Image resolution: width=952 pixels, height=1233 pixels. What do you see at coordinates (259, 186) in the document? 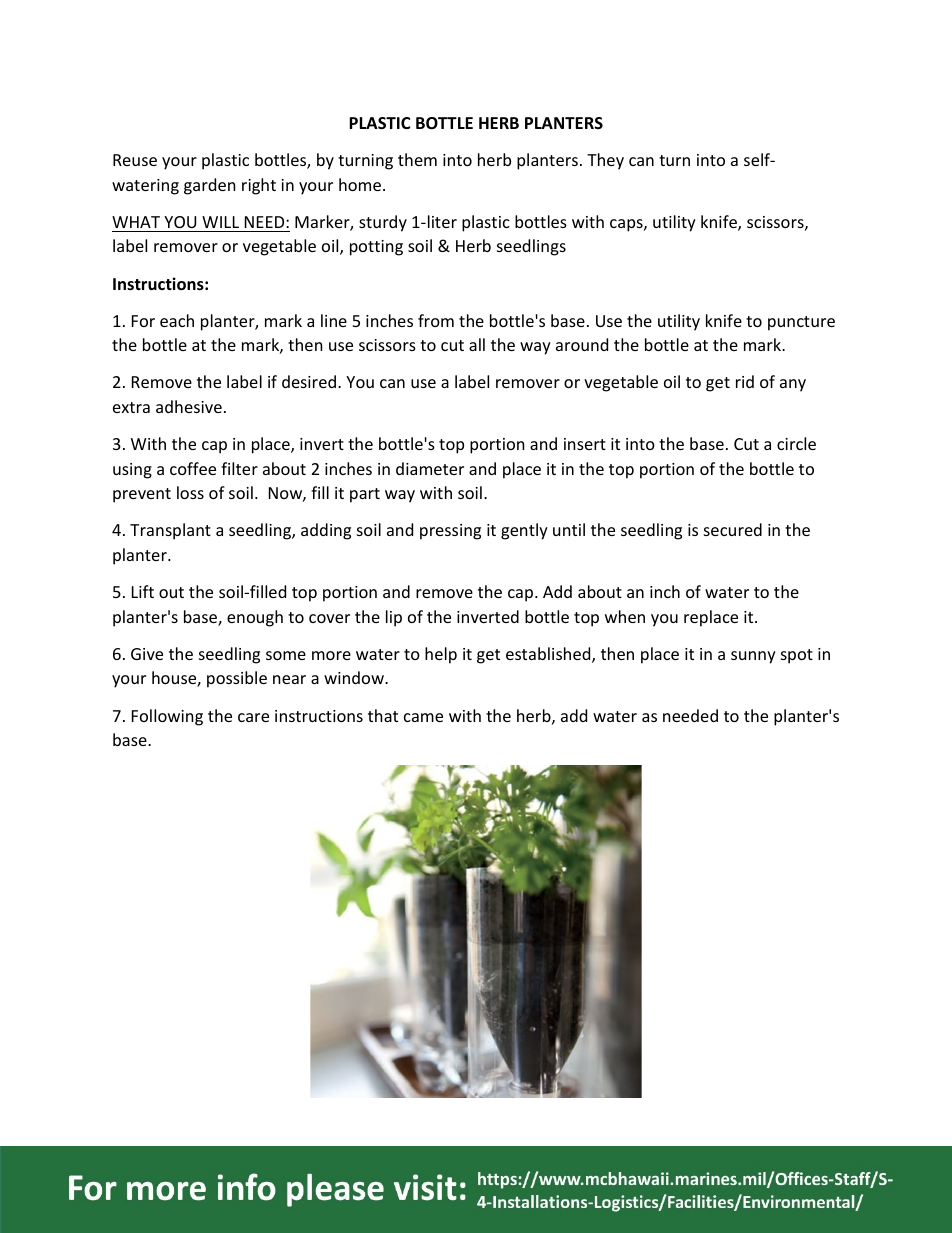
I see `right` at bounding box center [259, 186].
